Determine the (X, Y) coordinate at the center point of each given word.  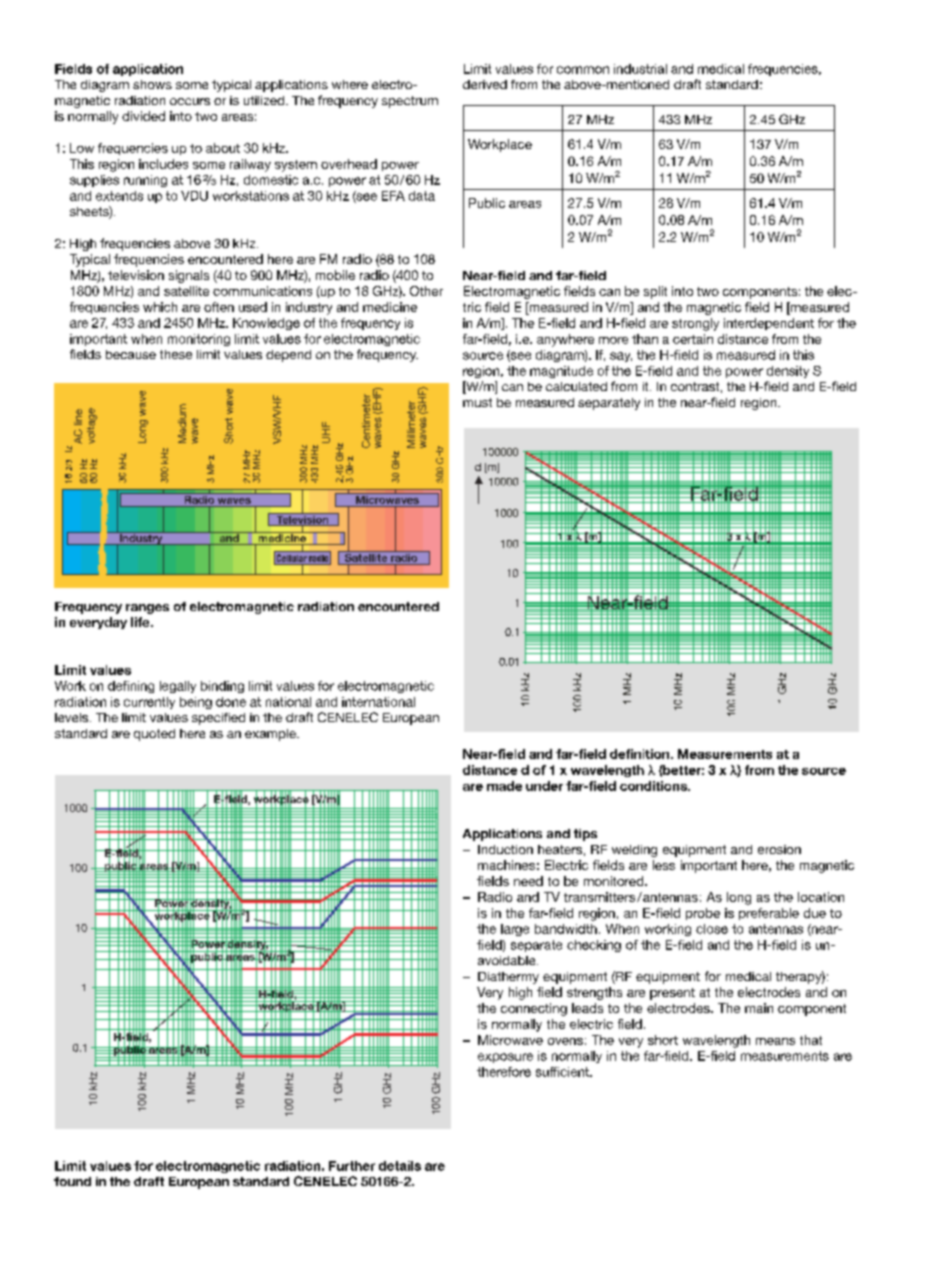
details (400, 1166)
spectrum (410, 102)
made (504, 786)
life (141, 622)
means (775, 1041)
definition (641, 754)
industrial (640, 69)
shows (152, 84)
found (72, 1181)
